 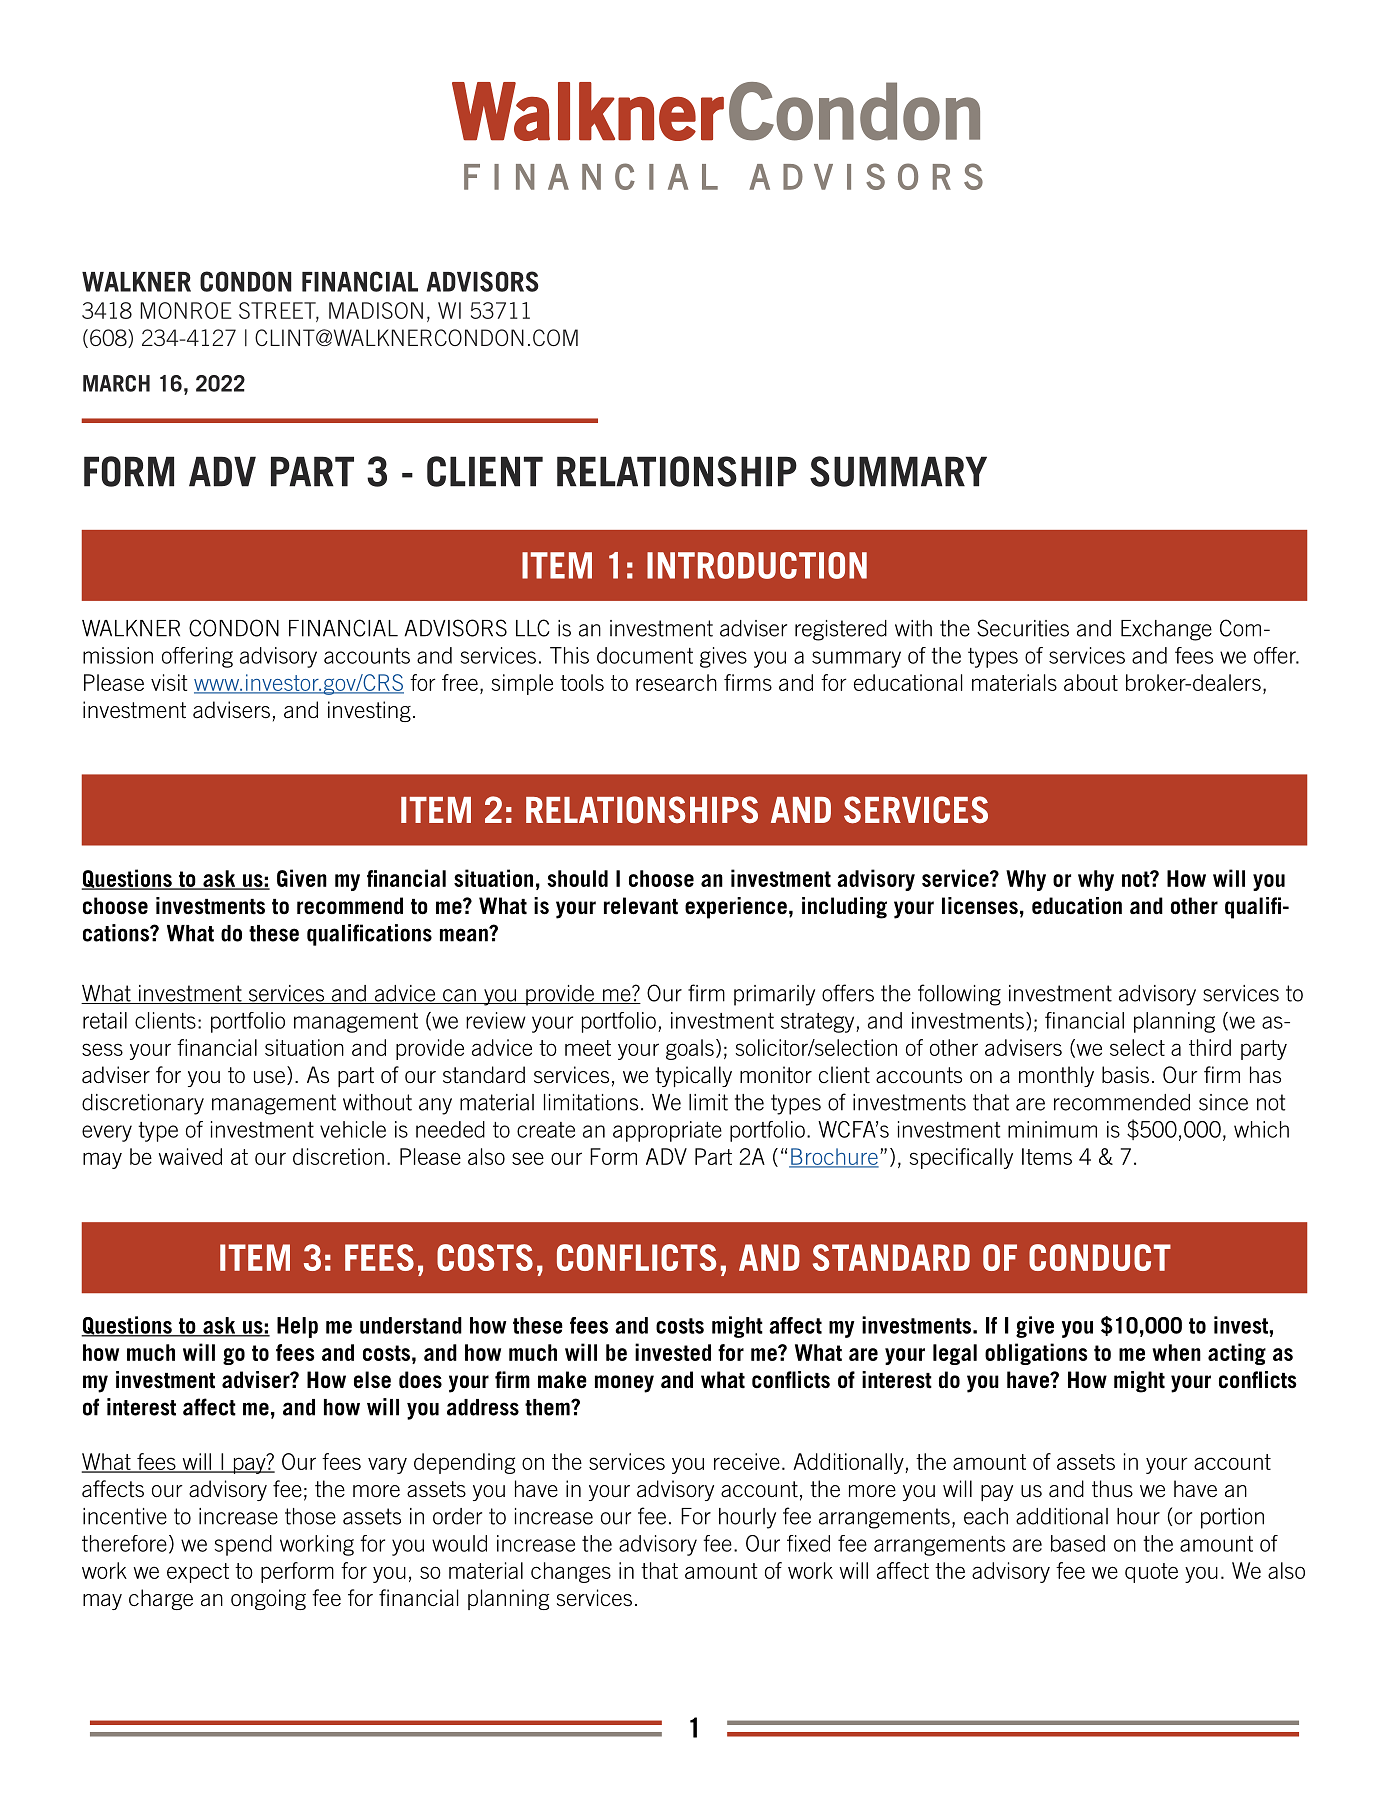 What do you see at coordinates (1166, 630) in the screenshot?
I see `Exchange` at bounding box center [1166, 630].
